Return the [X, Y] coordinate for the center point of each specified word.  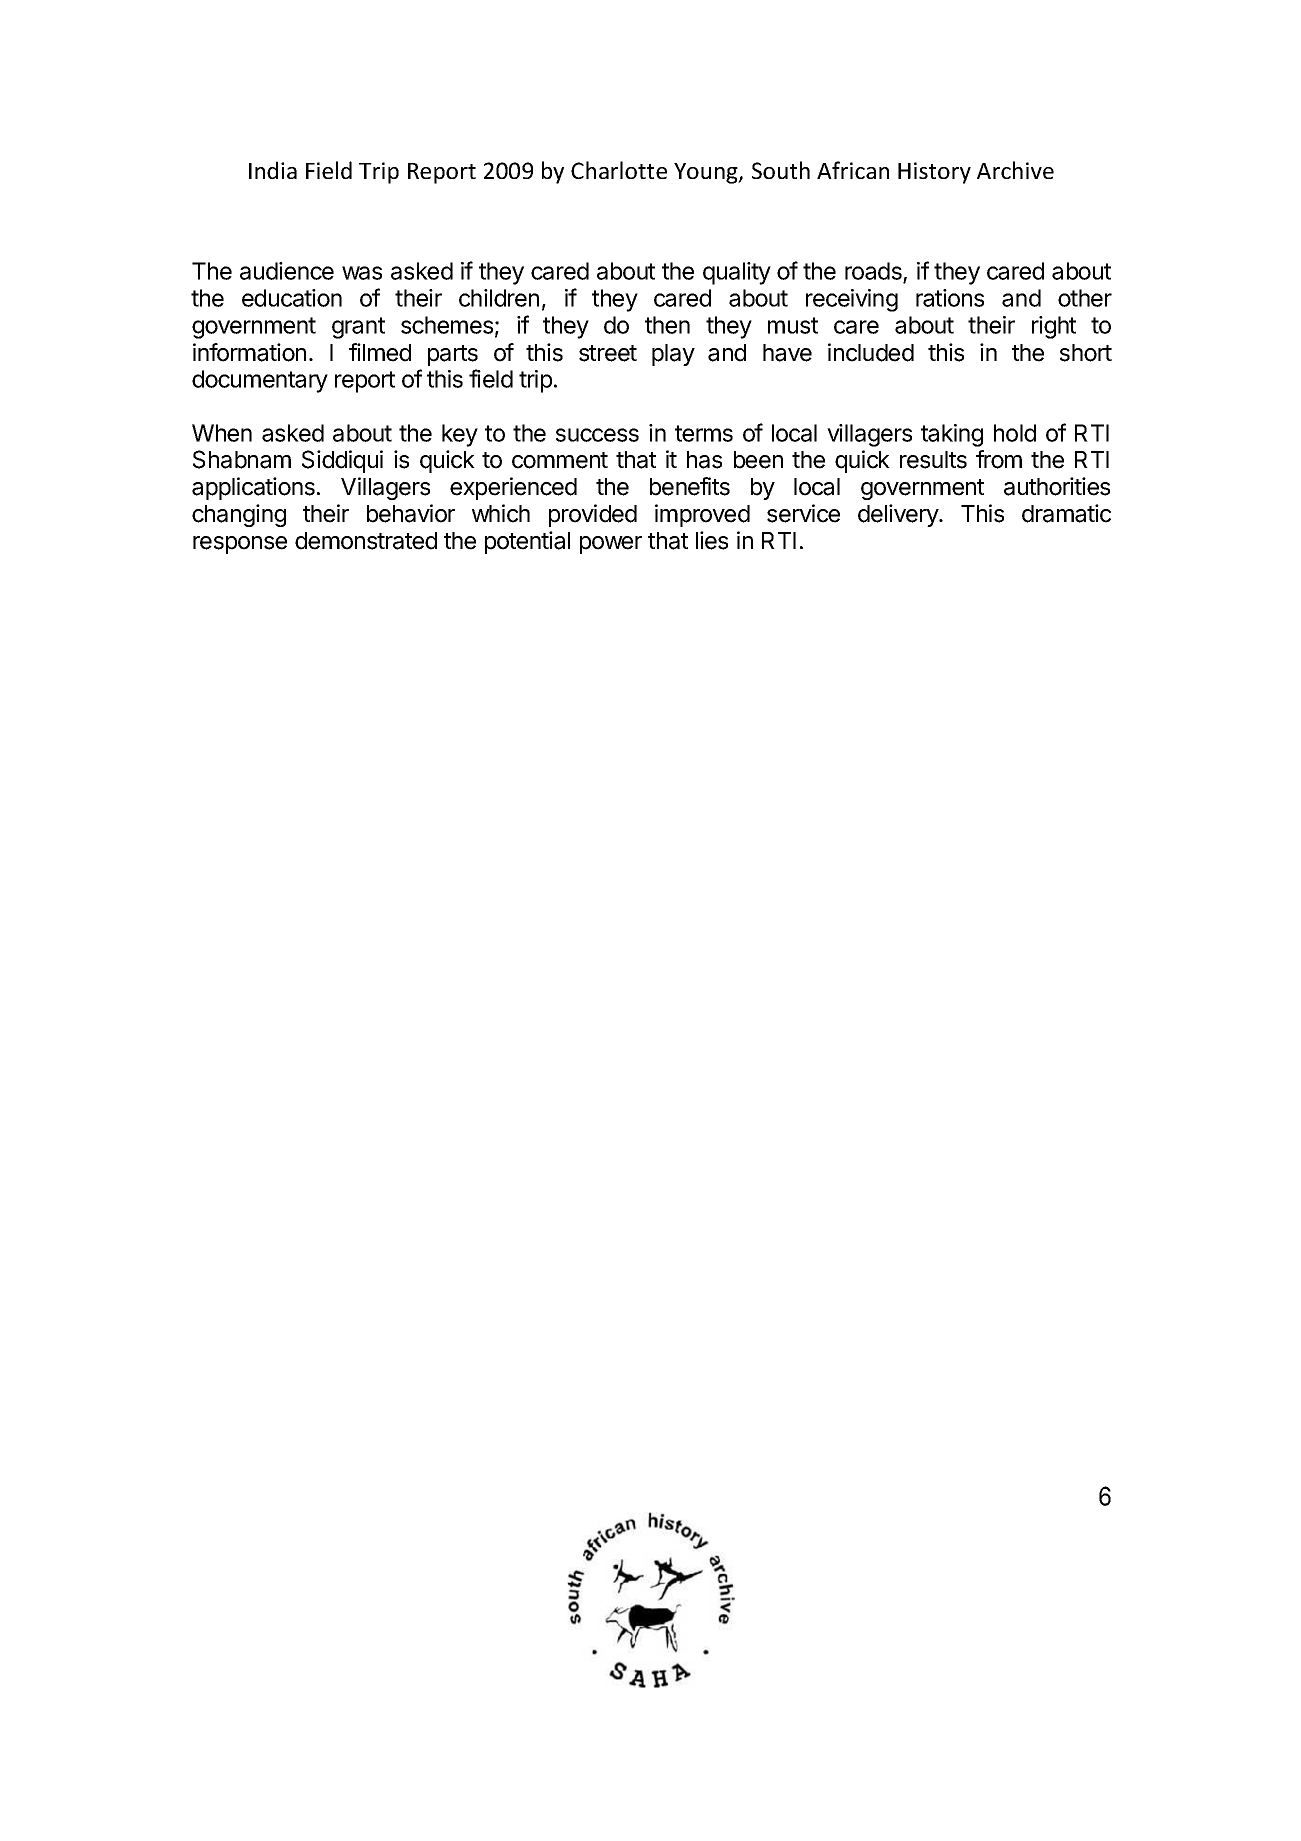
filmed [380, 352]
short [1086, 353]
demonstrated [366, 541]
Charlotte [619, 170]
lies [712, 540]
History [934, 173]
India [273, 170]
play [673, 355]
